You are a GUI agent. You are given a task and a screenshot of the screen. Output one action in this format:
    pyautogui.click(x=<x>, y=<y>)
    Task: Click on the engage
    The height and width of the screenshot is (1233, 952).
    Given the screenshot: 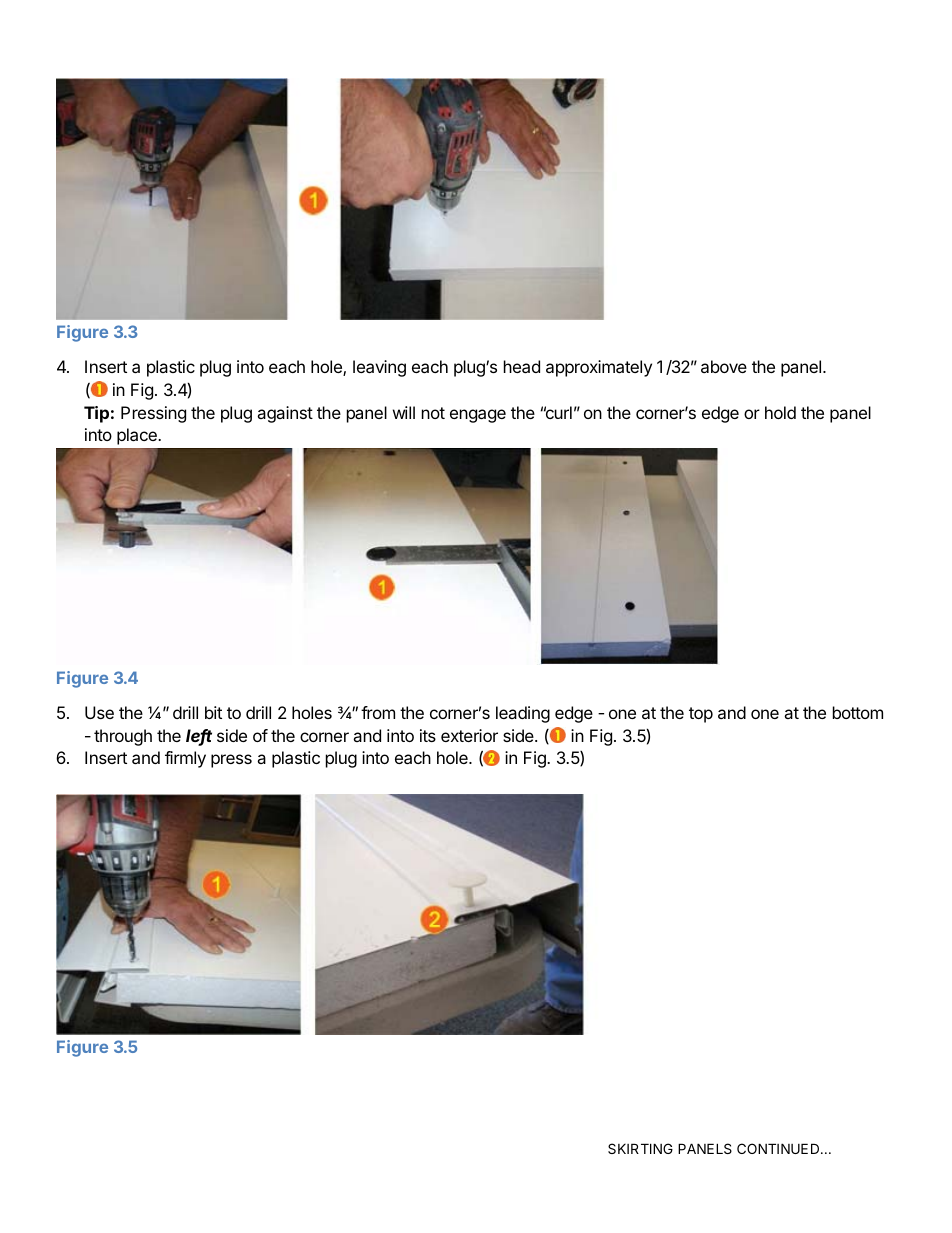 What is the action you would take?
    pyautogui.click(x=478, y=416)
